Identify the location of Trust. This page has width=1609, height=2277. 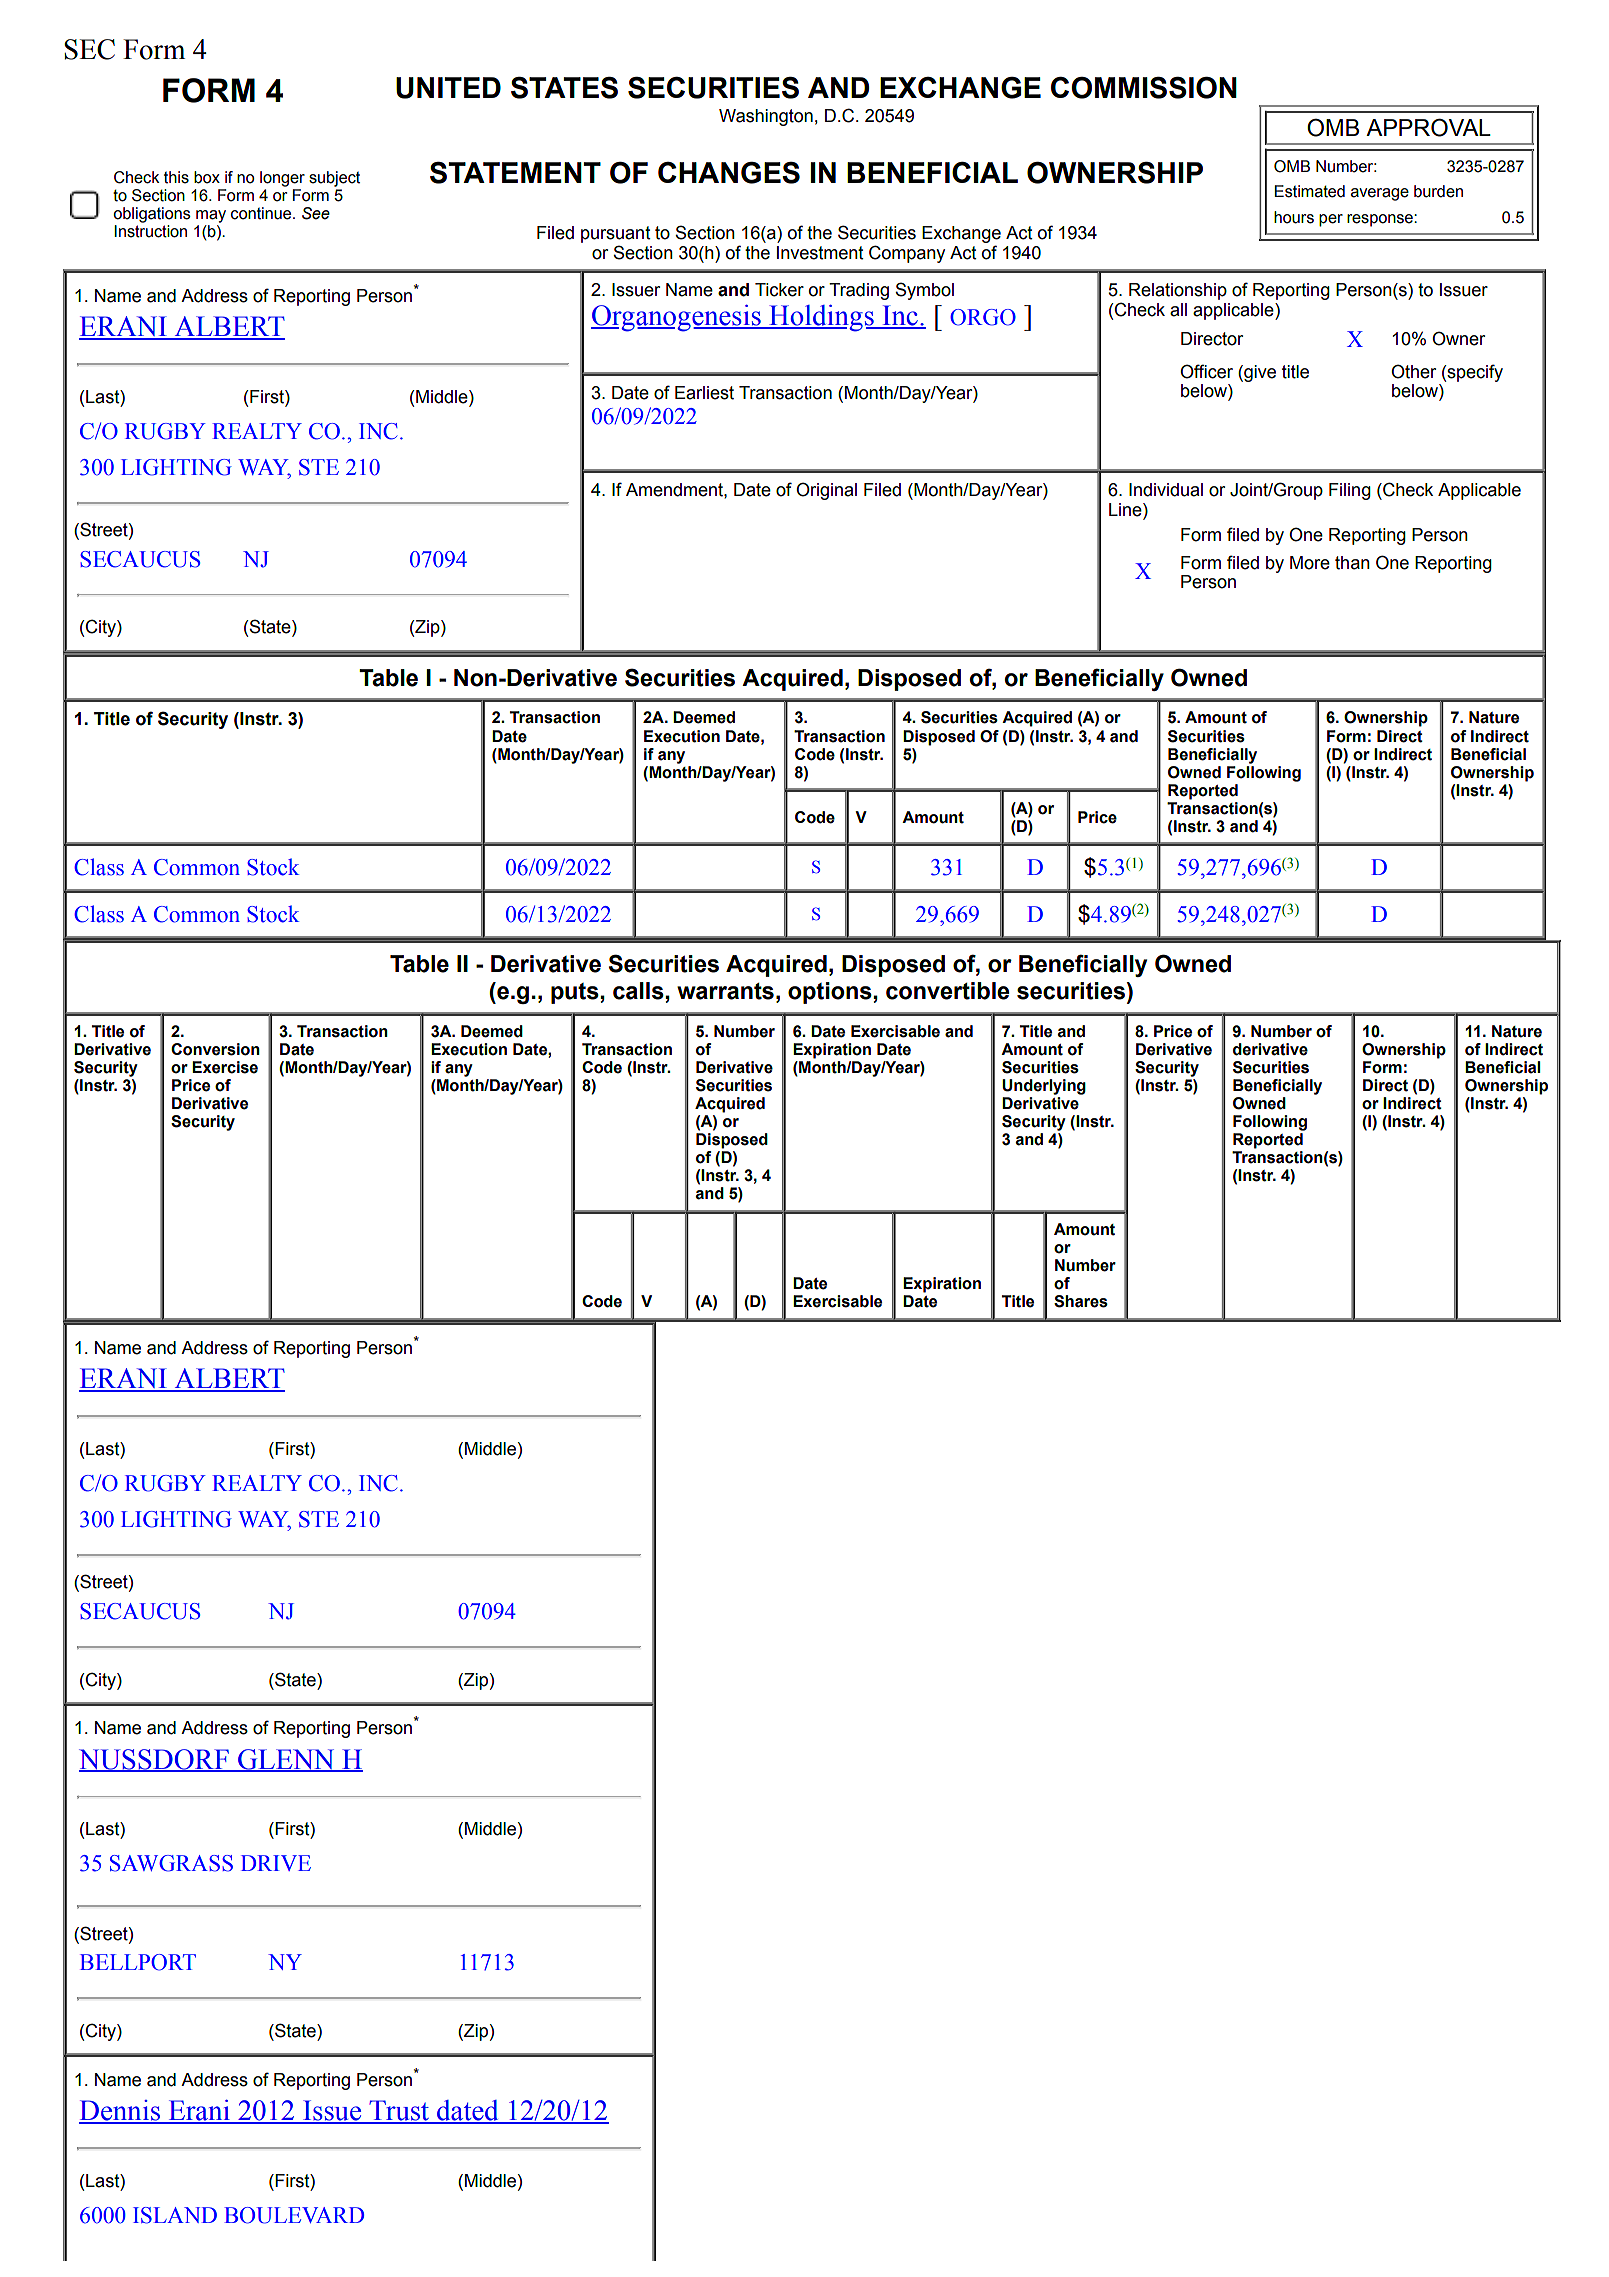
(399, 2111).
